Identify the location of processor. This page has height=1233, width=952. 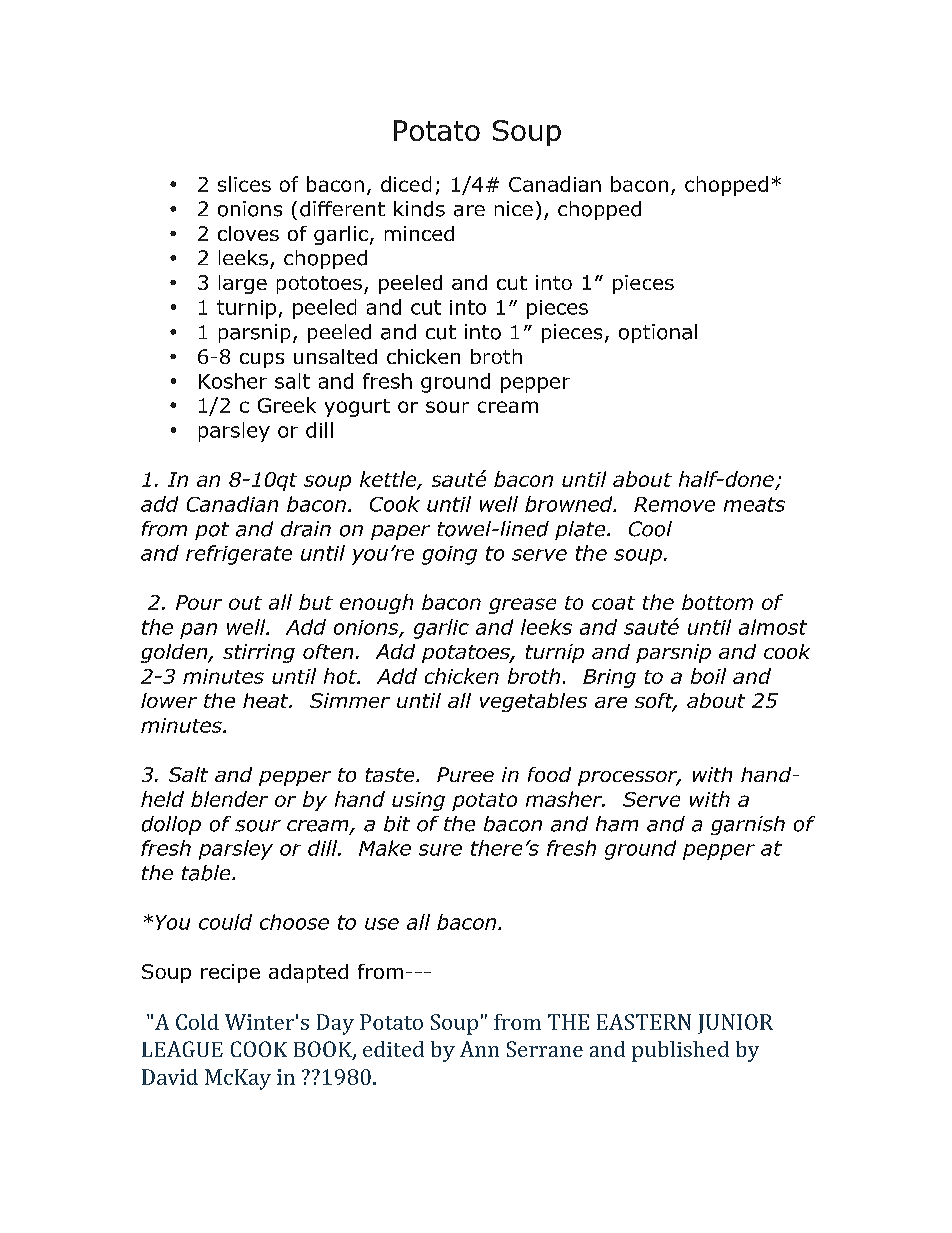
(629, 778).
